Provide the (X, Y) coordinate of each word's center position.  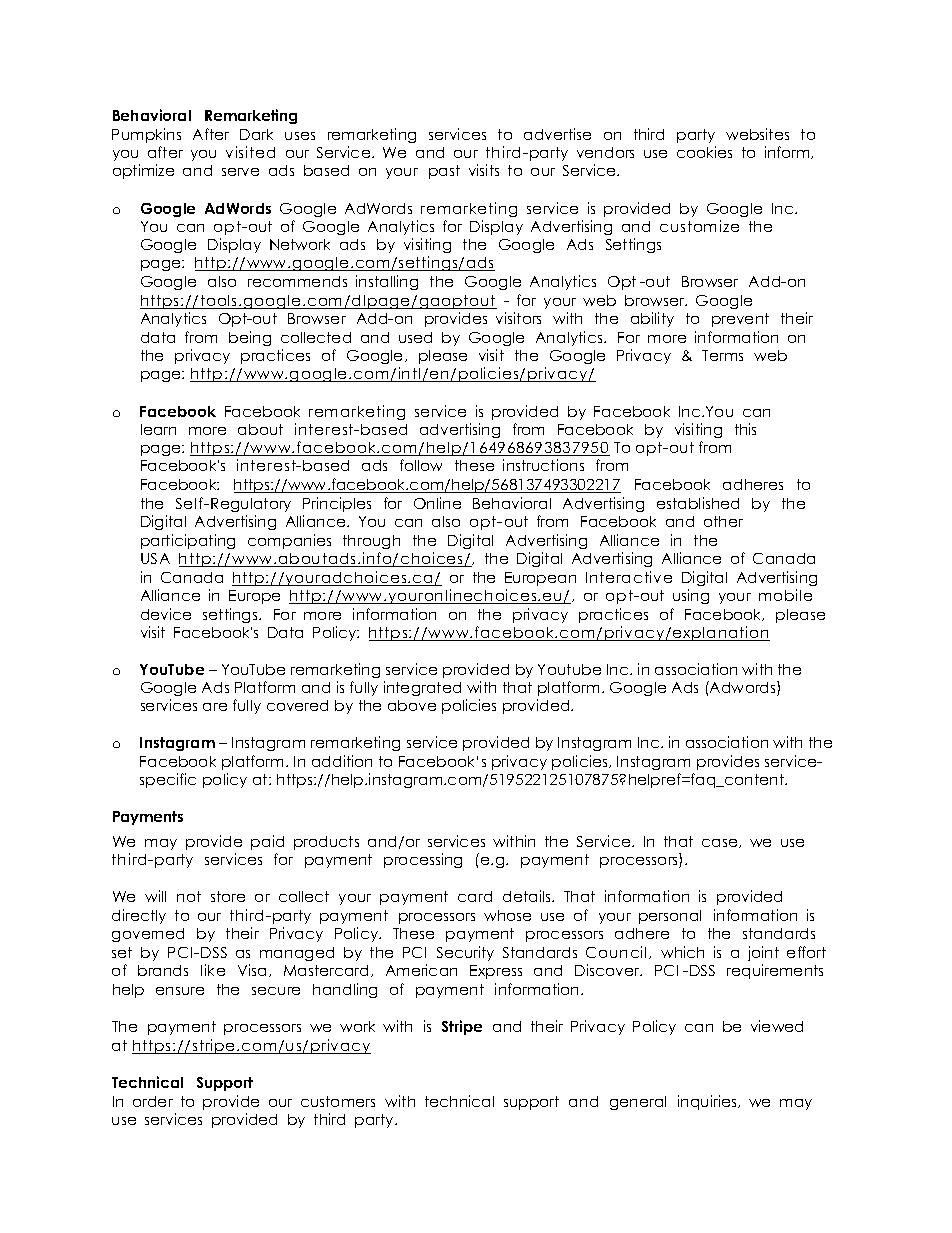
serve (240, 172)
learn (158, 429)
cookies (704, 152)
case (721, 843)
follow (421, 465)
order (153, 1101)
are (215, 707)
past (444, 172)
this (745, 429)
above (412, 705)
